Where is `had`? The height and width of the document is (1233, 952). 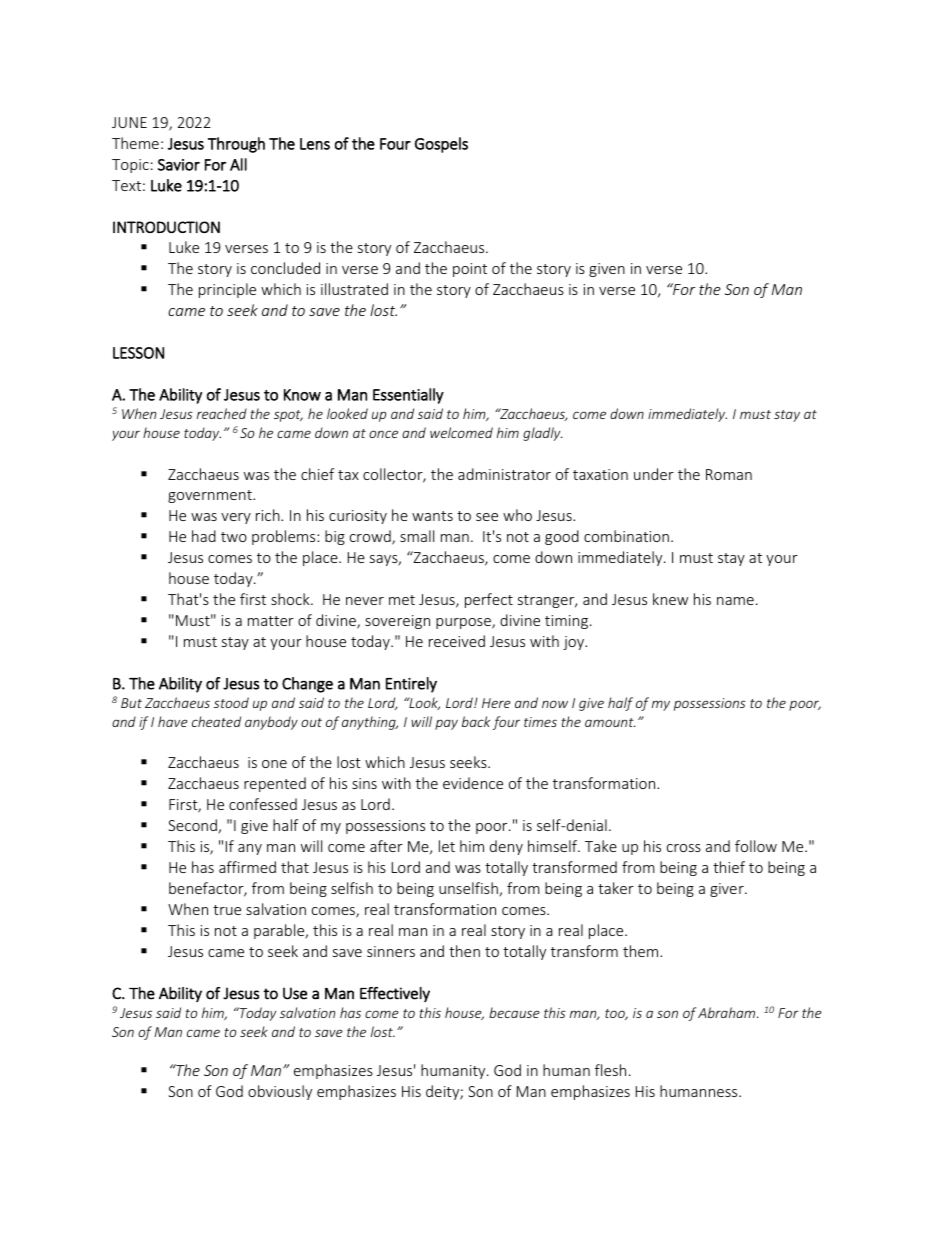 had is located at coordinates (204, 536).
